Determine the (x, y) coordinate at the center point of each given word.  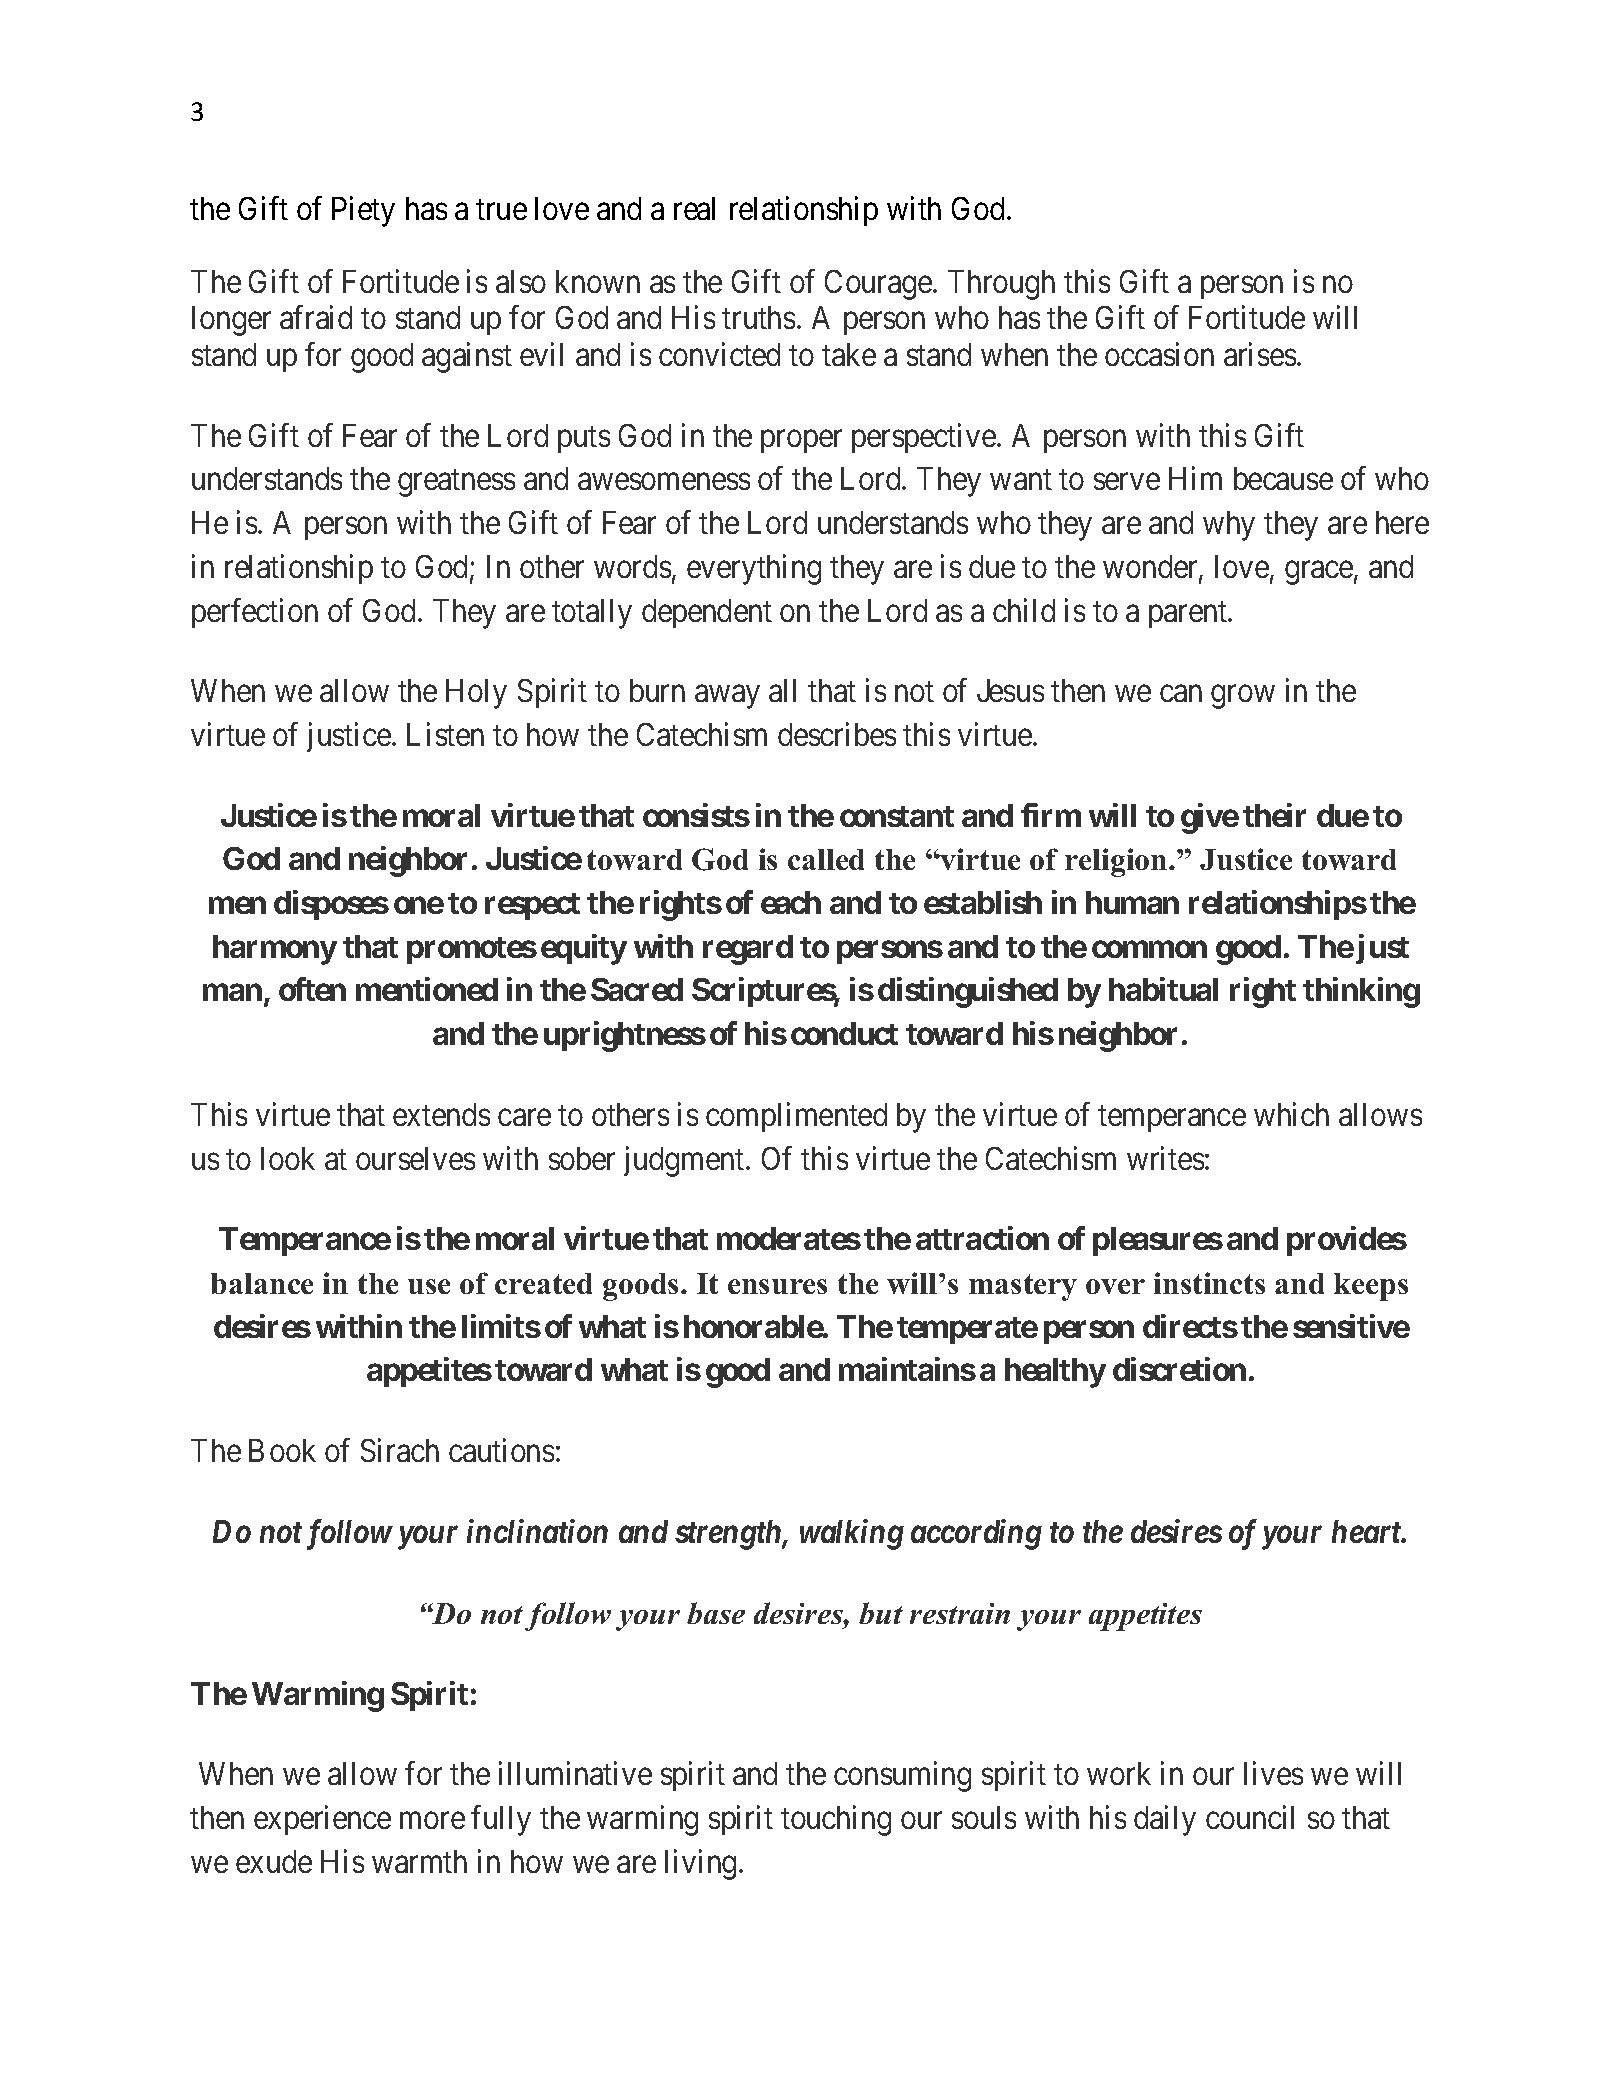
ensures (777, 1286)
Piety (363, 211)
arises (1260, 354)
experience (322, 1820)
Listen (445, 734)
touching (836, 1820)
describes (837, 734)
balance (262, 1283)
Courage (878, 285)
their (1274, 815)
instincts (1209, 1283)
